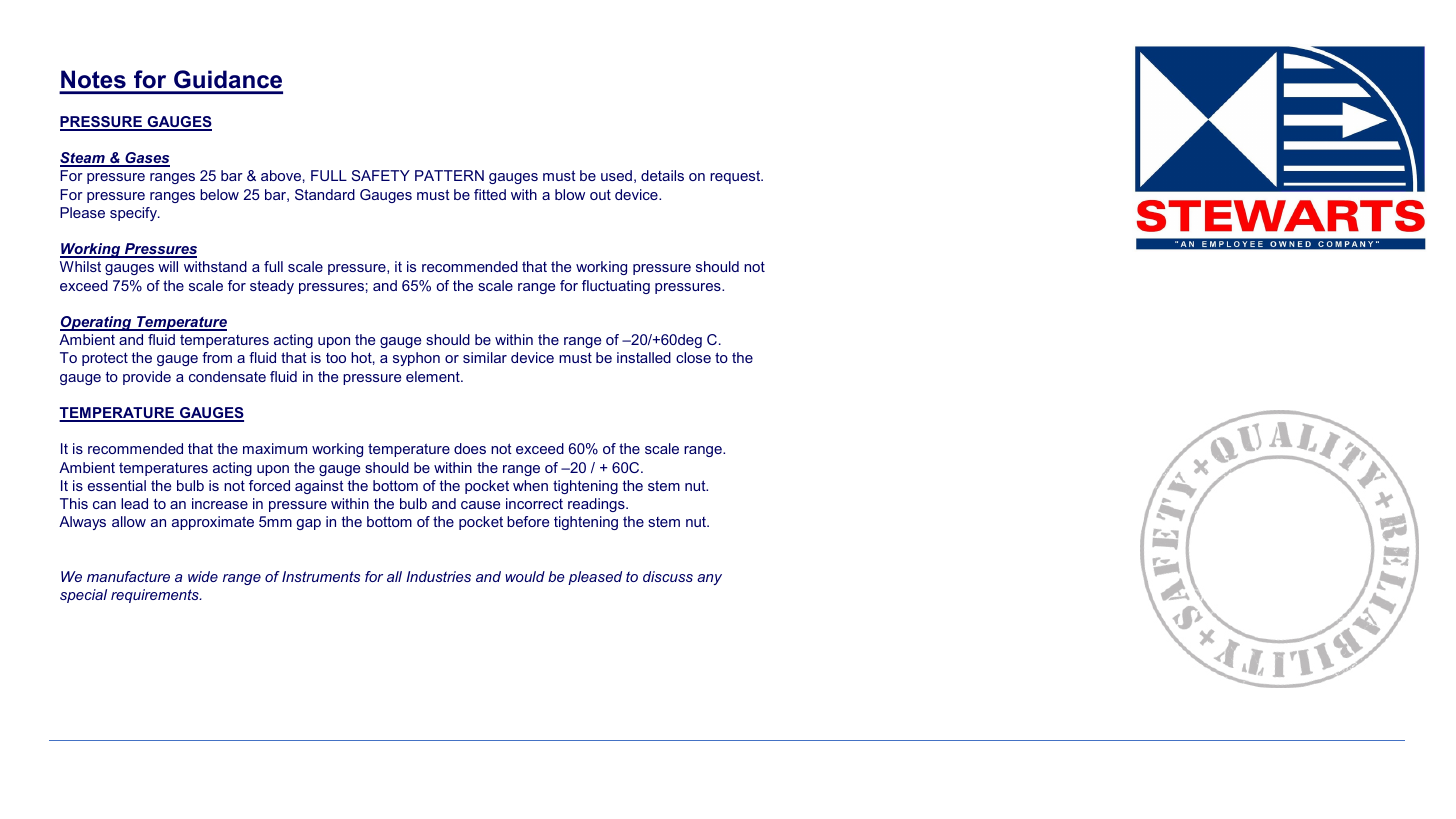 The image size is (1456, 819). Describe the element at coordinates (530, 485) in the image. I see `when` at that location.
